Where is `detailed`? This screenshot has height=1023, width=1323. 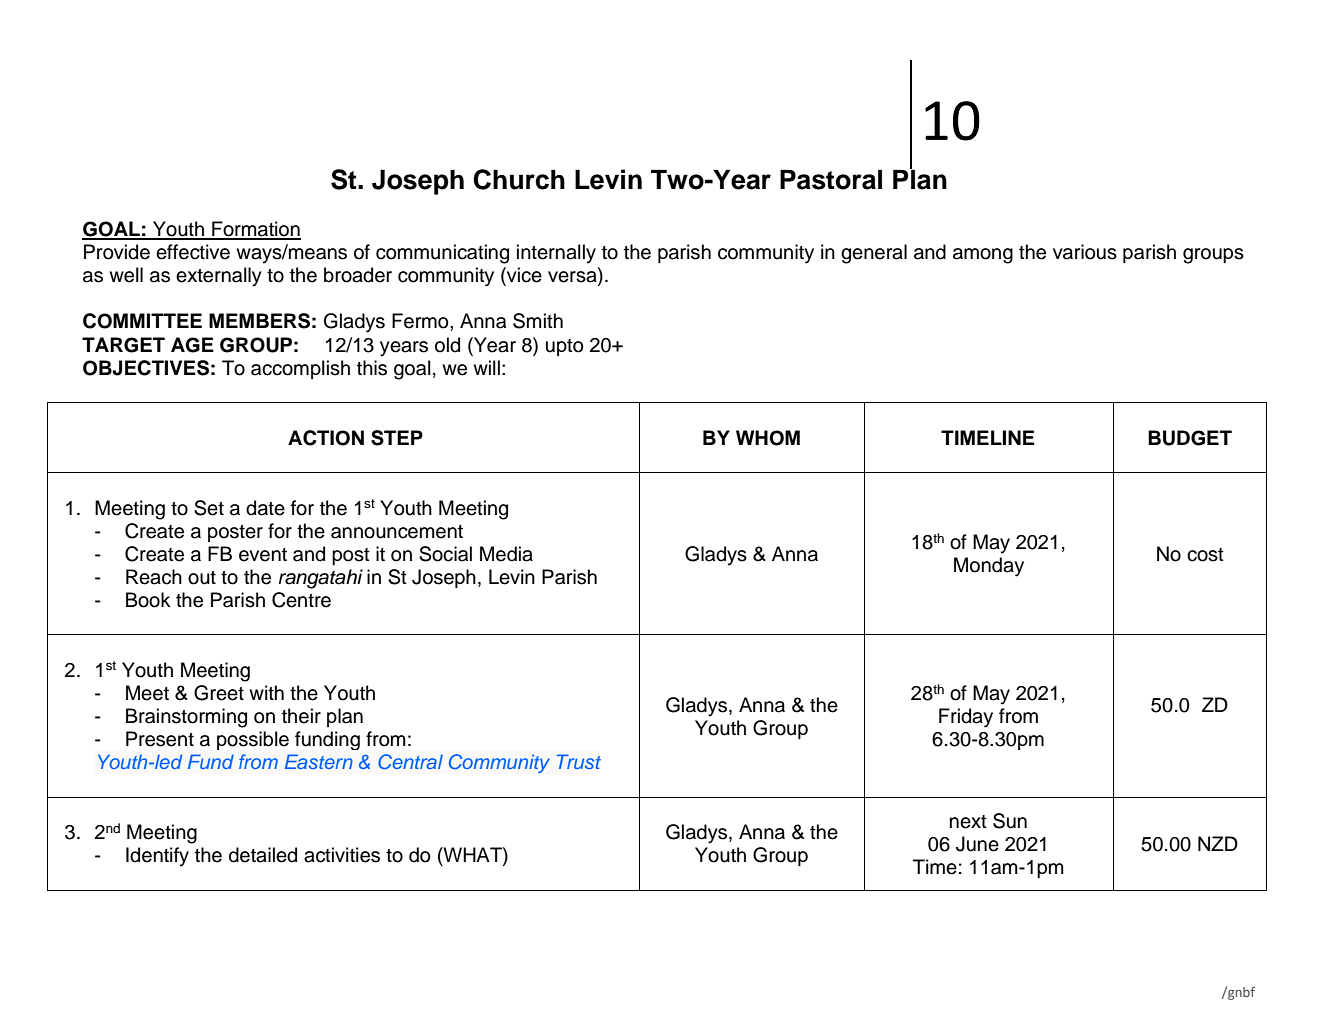 detailed is located at coordinates (263, 855).
